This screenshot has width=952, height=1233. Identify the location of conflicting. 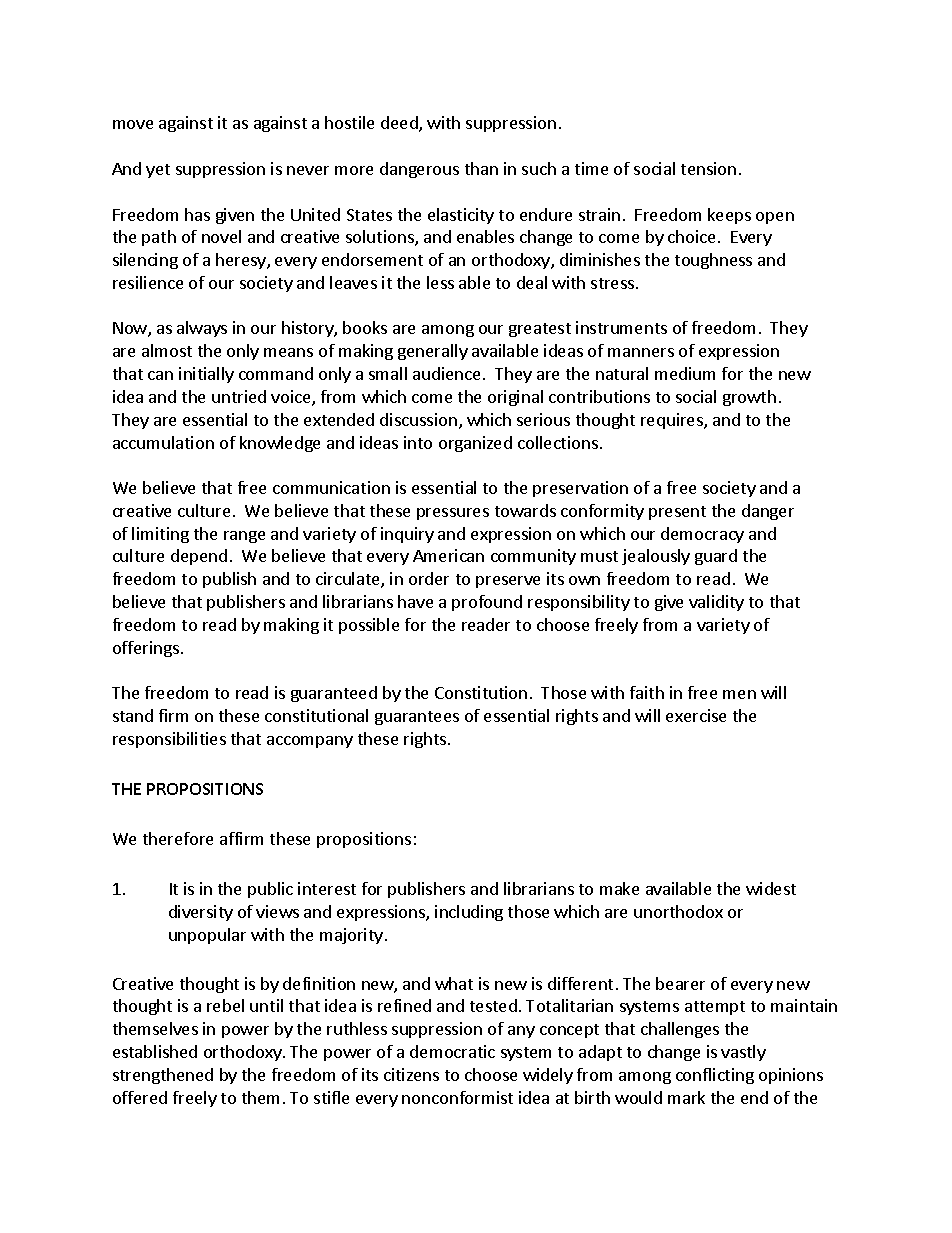
(715, 1076).
